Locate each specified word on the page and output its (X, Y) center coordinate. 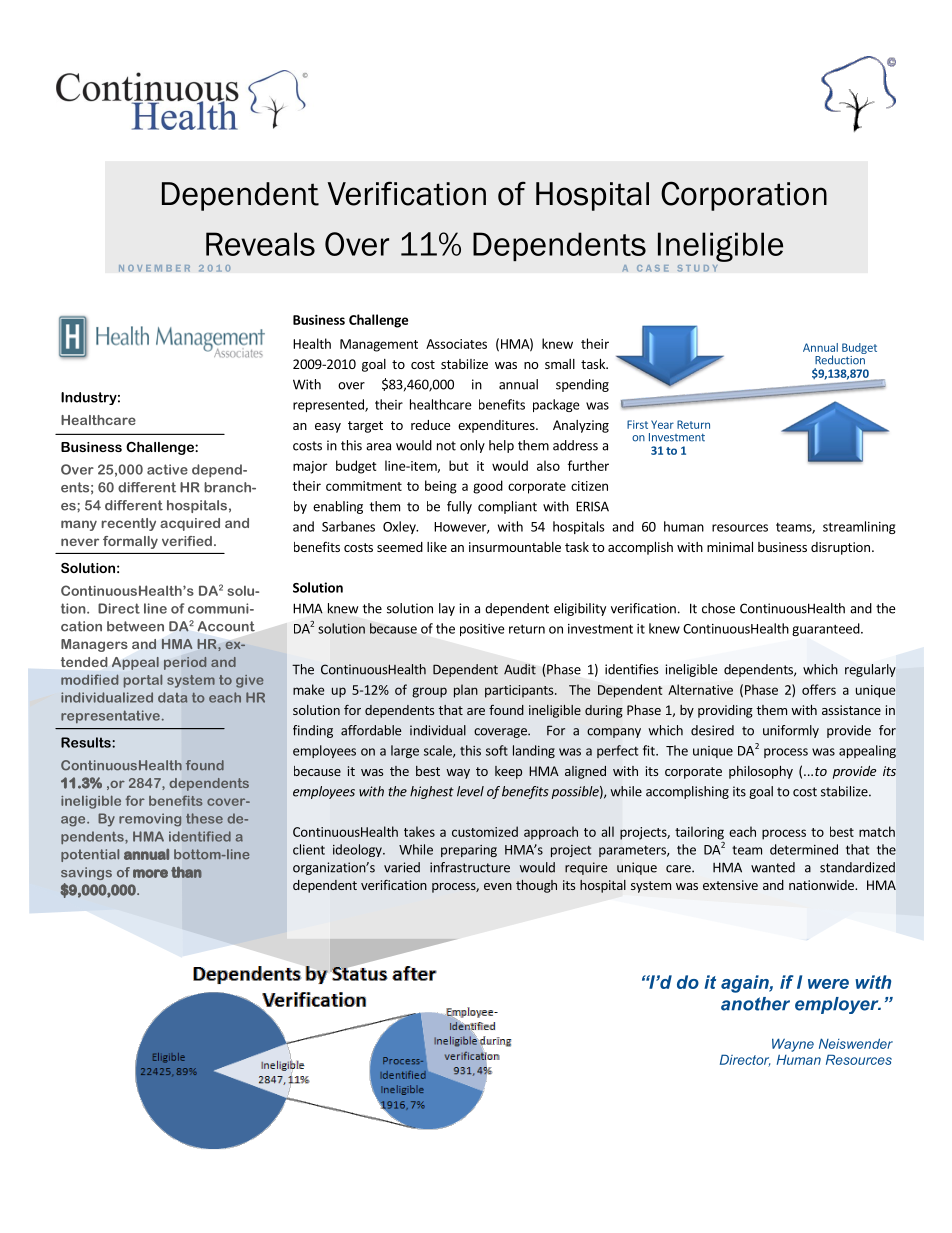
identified (200, 836)
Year (662, 424)
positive (482, 630)
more (150, 873)
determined (804, 849)
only (472, 446)
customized (485, 831)
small (560, 364)
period (185, 663)
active (167, 469)
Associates (456, 344)
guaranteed (827, 629)
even (498, 886)
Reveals (260, 244)
